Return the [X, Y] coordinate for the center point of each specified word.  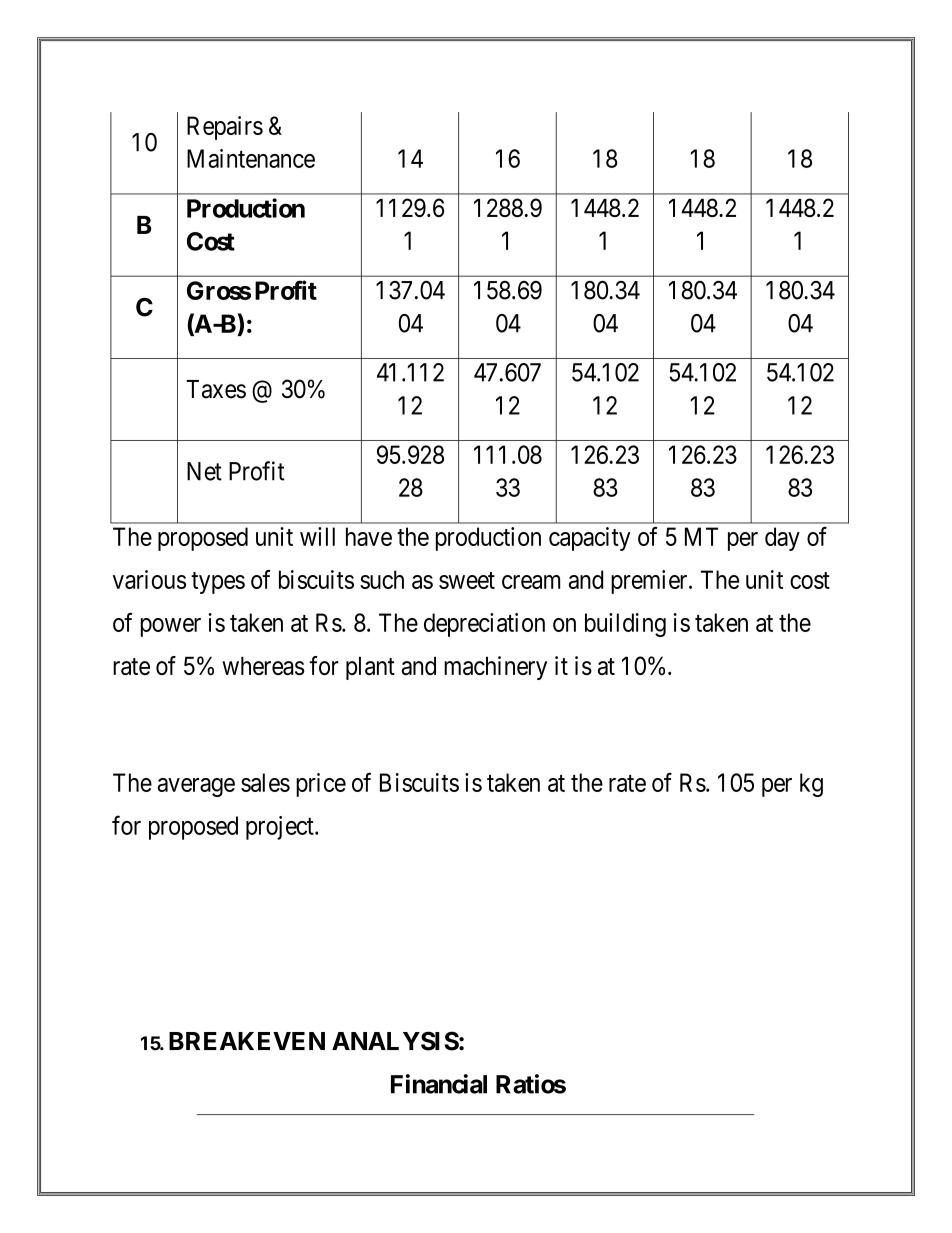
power [171, 627]
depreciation [484, 625]
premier [650, 582]
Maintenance [251, 158]
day [782, 539]
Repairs [225, 128]
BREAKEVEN [247, 1041]
